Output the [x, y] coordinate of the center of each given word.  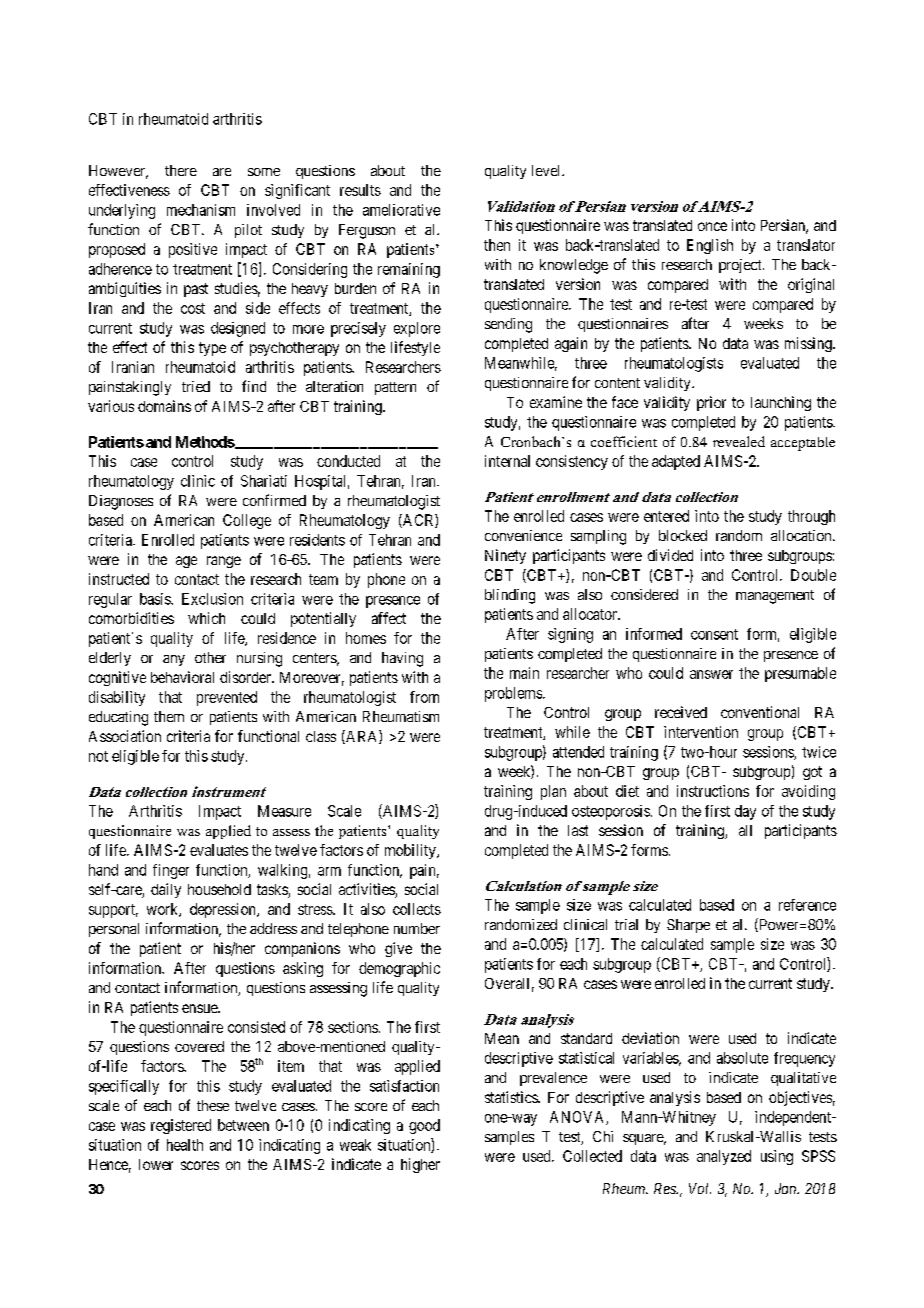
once [712, 226]
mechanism [201, 210]
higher [420, 1165]
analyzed [724, 1157]
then [497, 245]
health [185, 1145]
